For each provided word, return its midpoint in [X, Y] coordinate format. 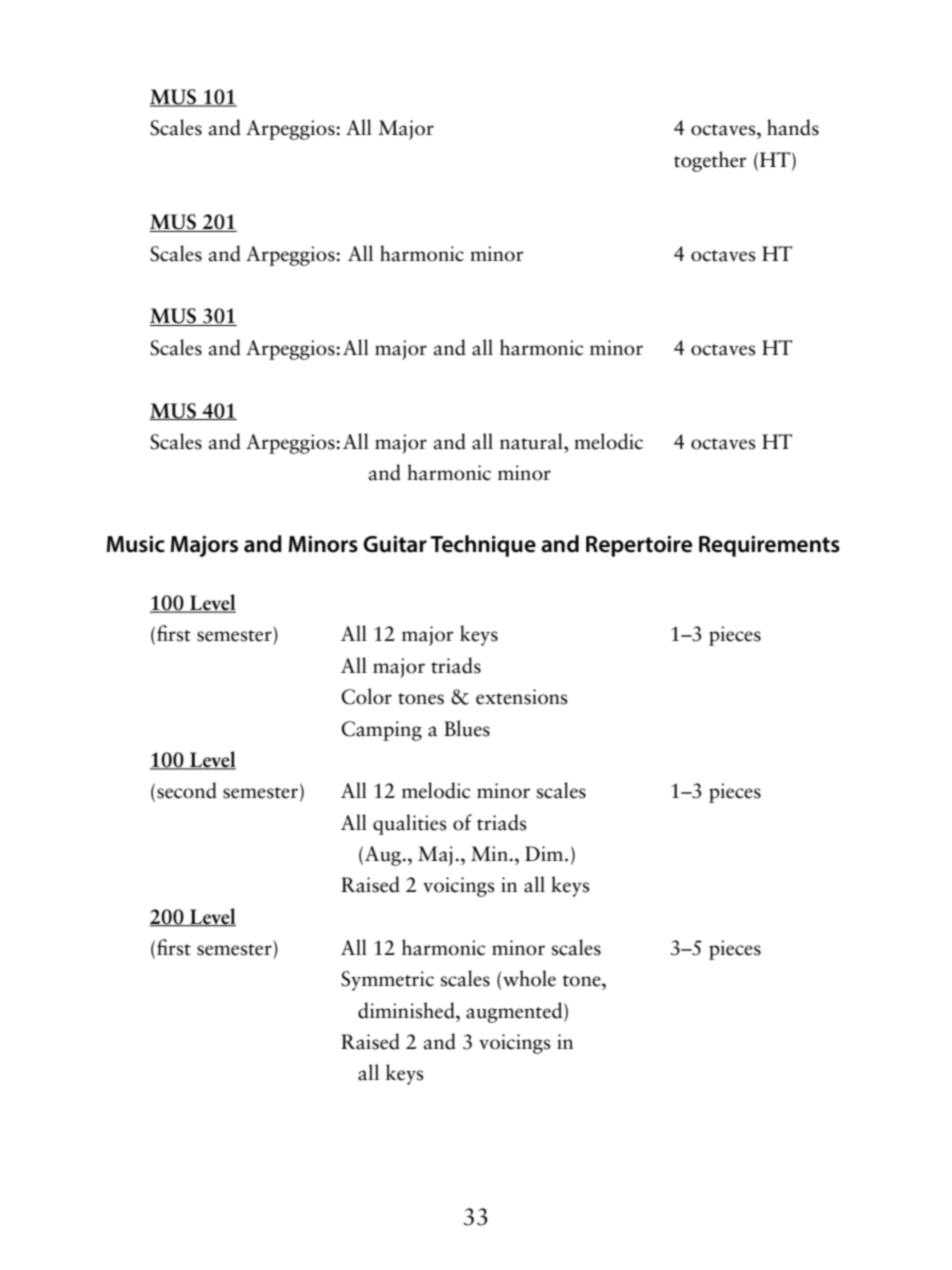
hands [793, 127]
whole [529, 978]
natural [532, 441]
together [710, 161]
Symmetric [387, 981]
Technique [483, 546]
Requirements [769, 546]
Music [136, 544]
